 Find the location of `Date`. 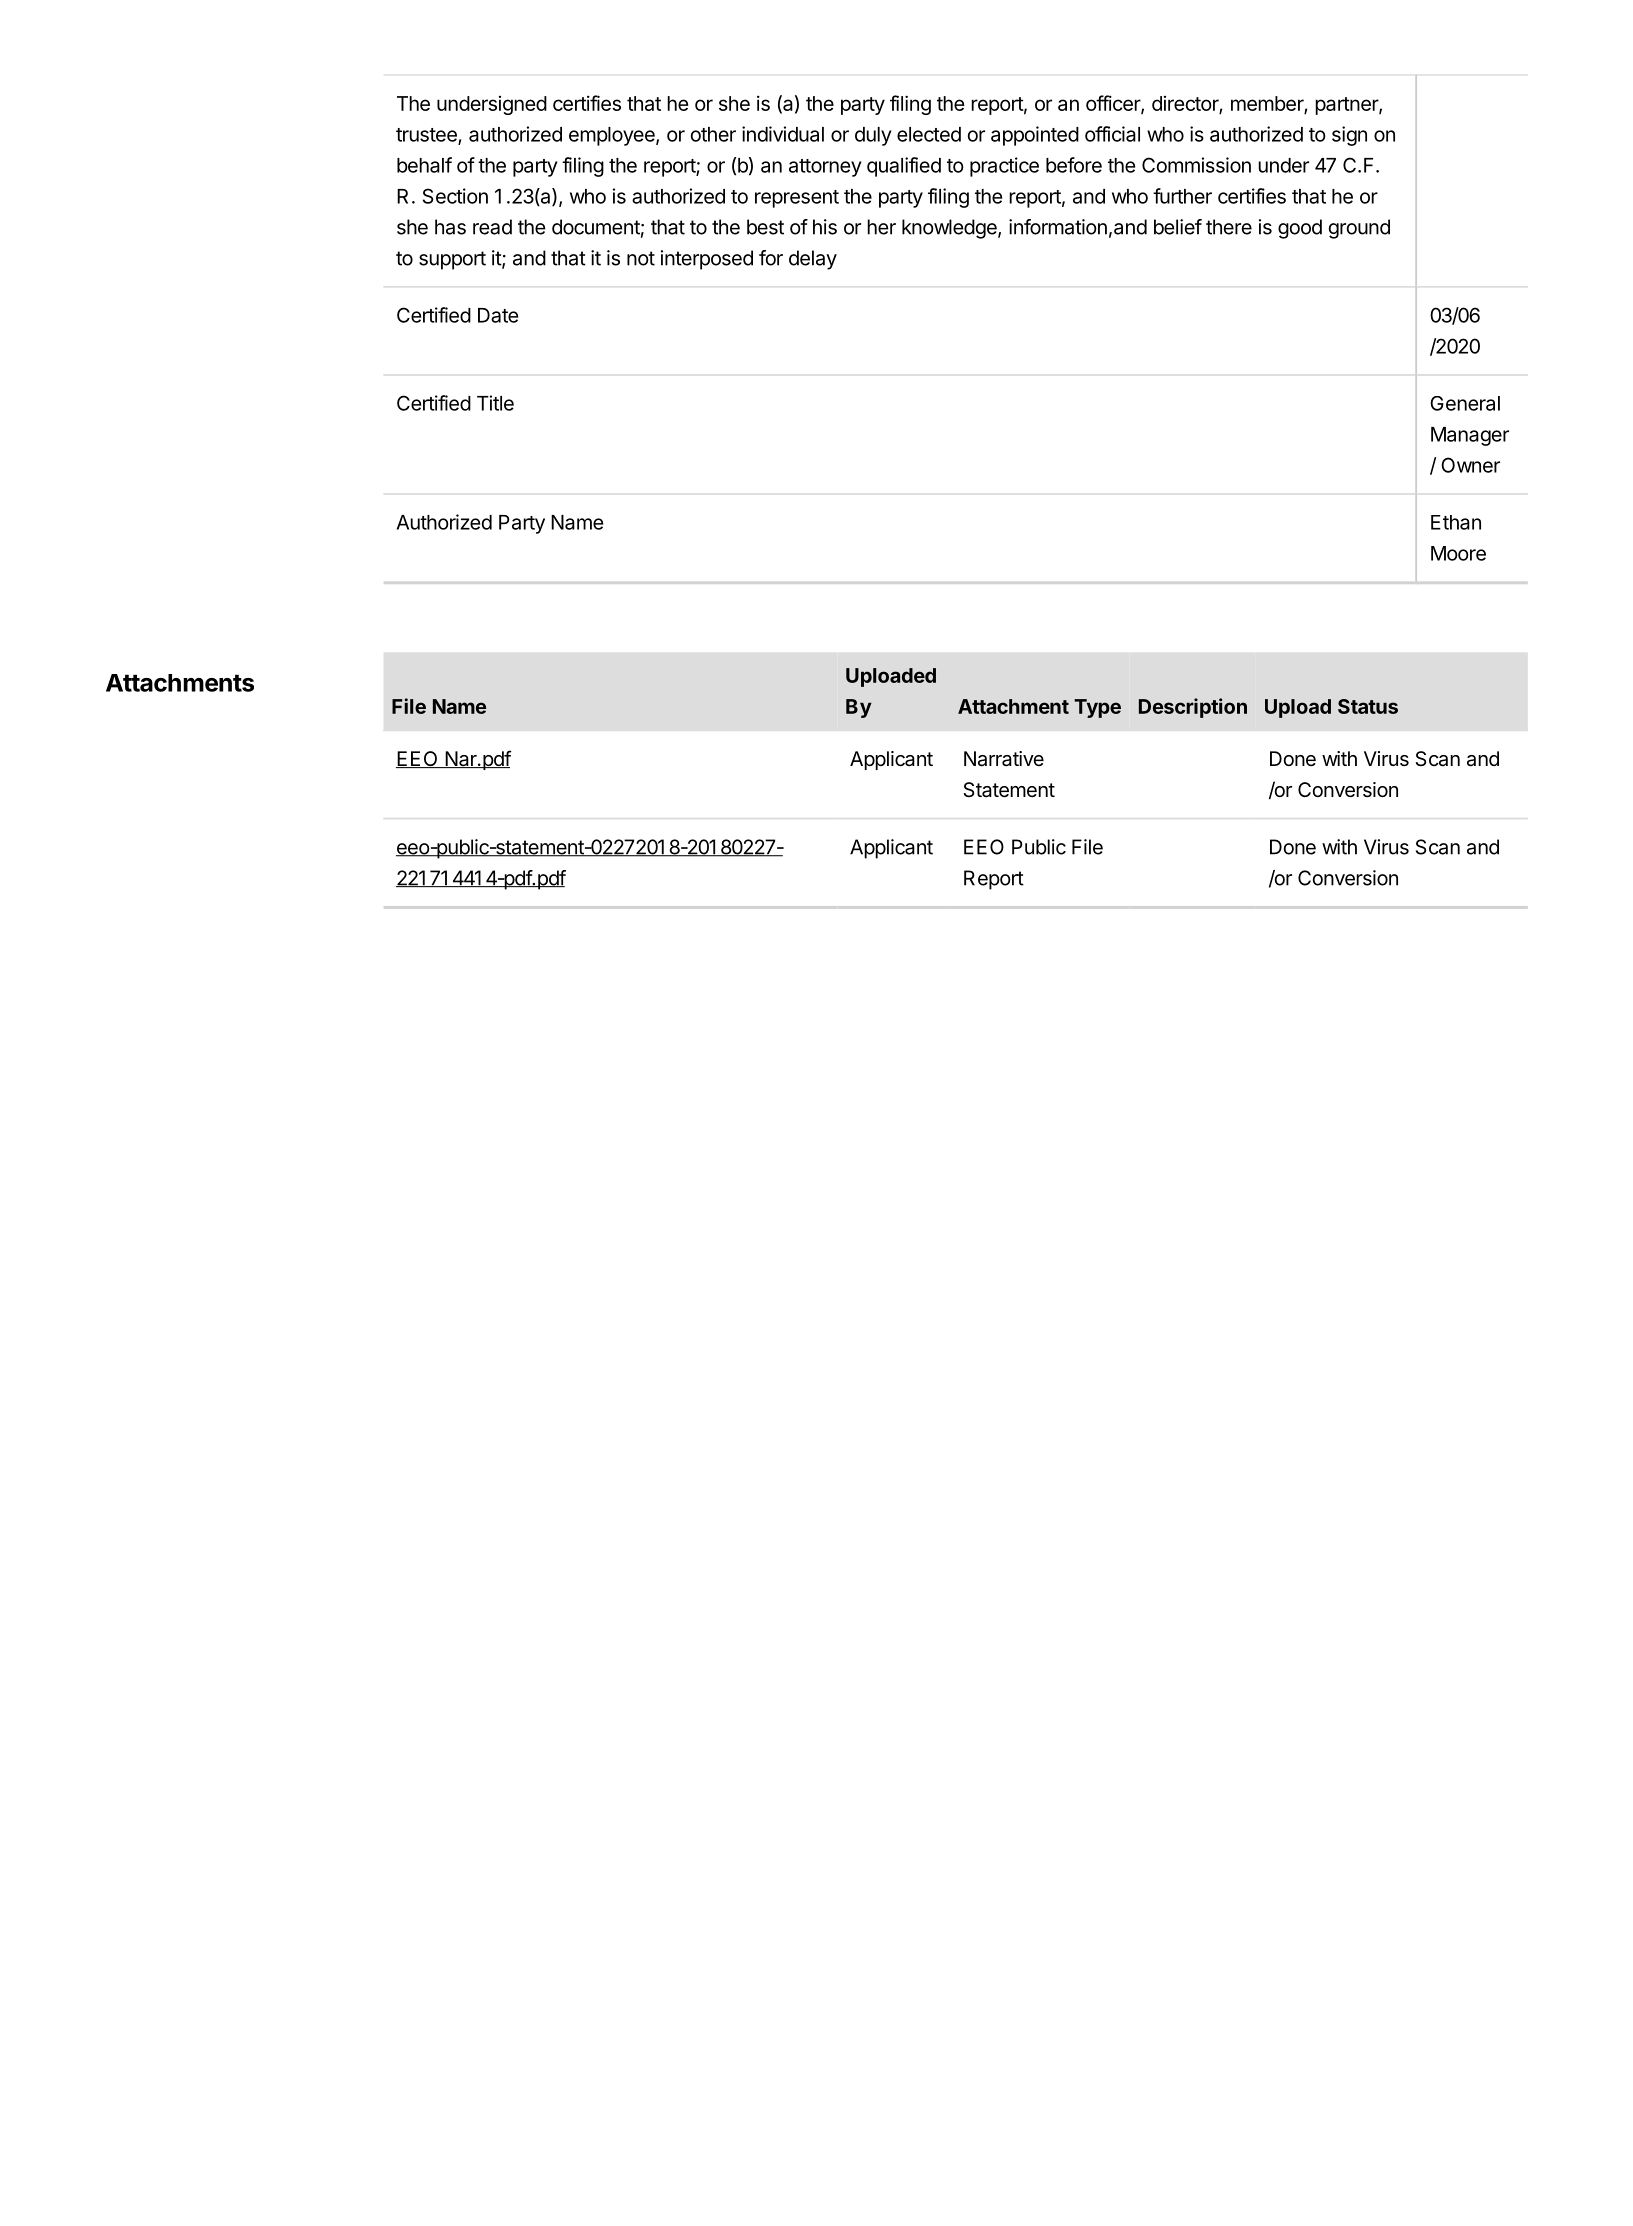

Date is located at coordinates (498, 315).
